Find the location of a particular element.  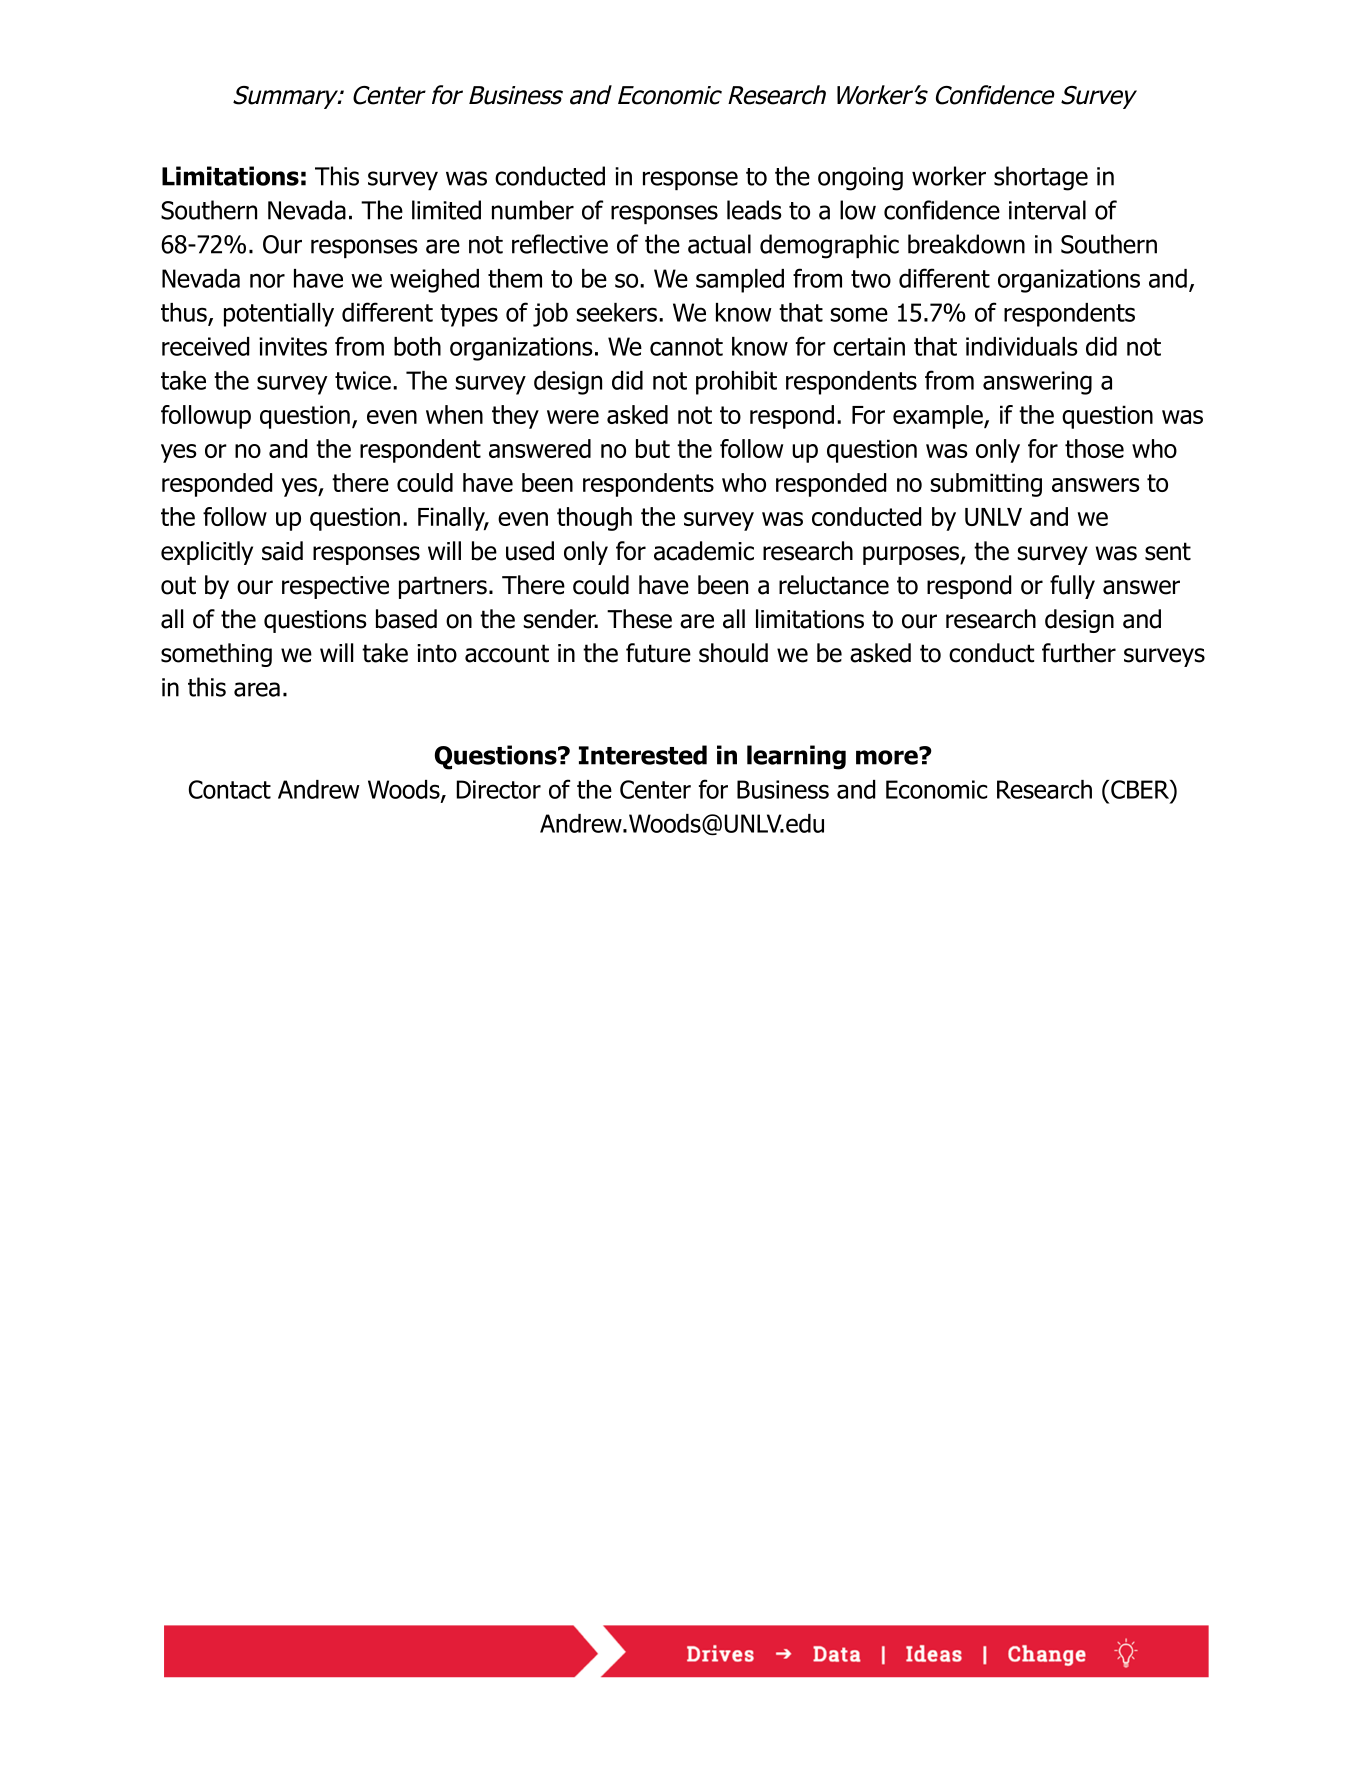

respective is located at coordinates (335, 587).
